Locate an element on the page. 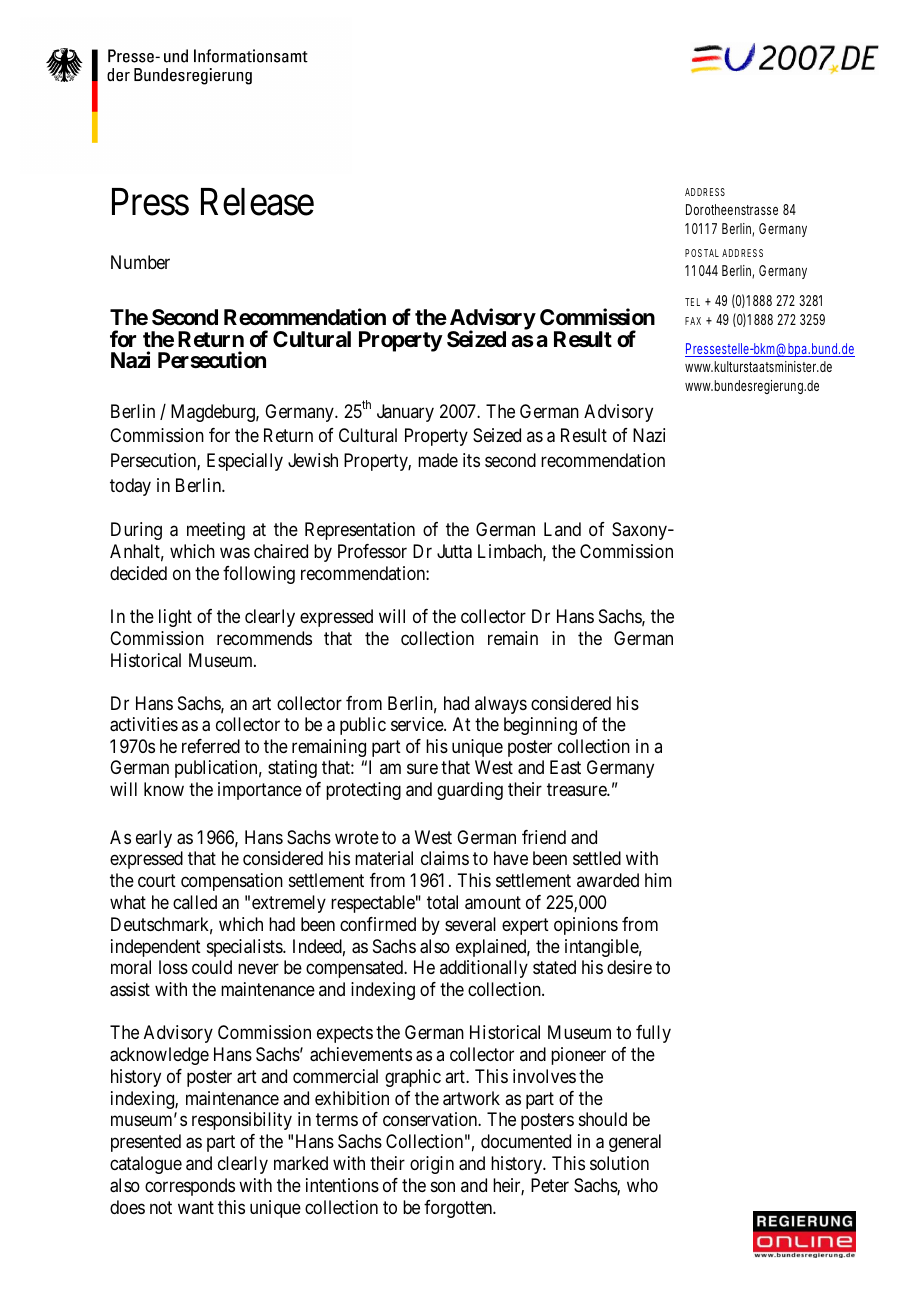 The width and height of the image is (924, 1308). made is located at coordinates (438, 460).
